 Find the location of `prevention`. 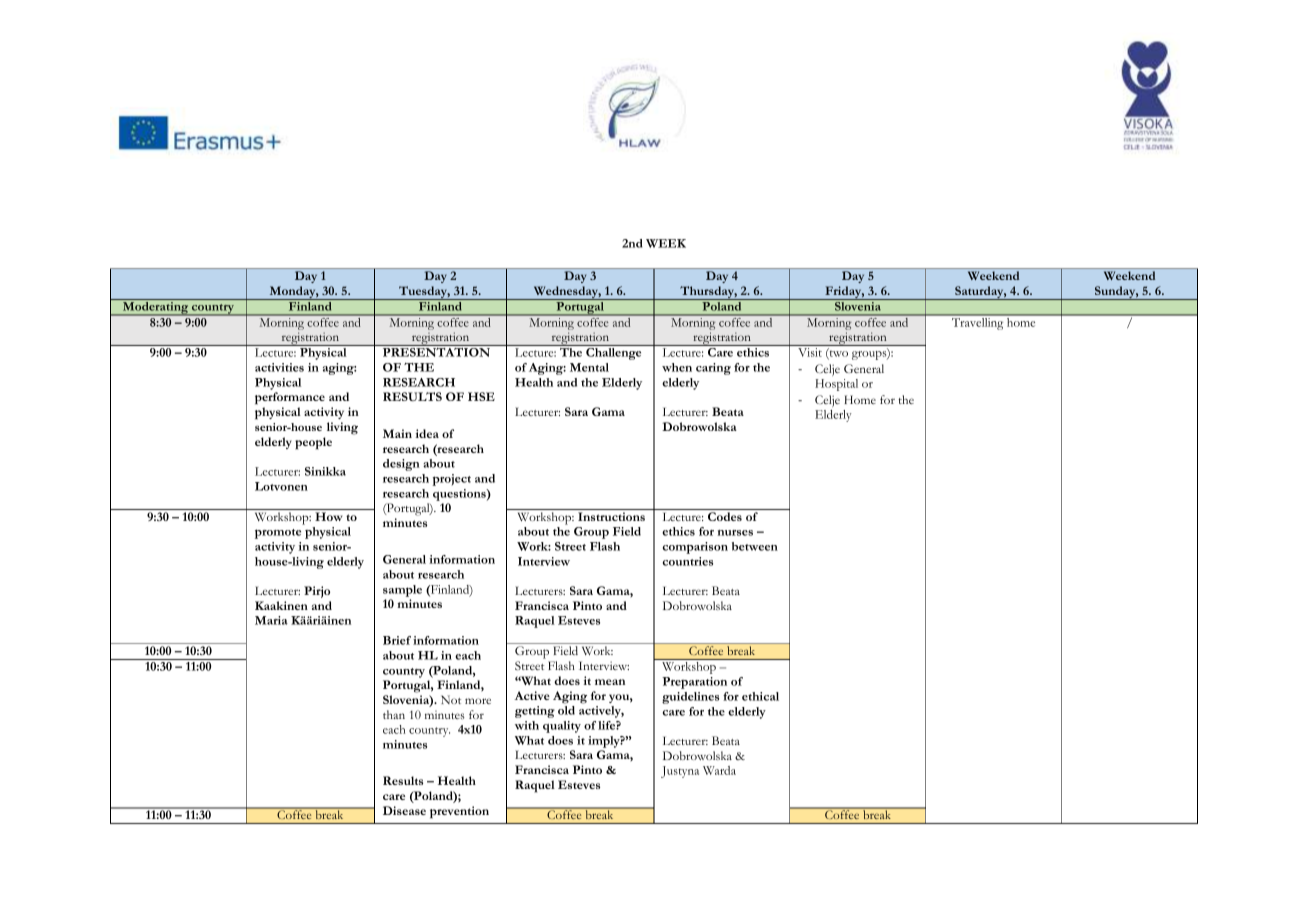

prevention is located at coordinates (459, 812).
